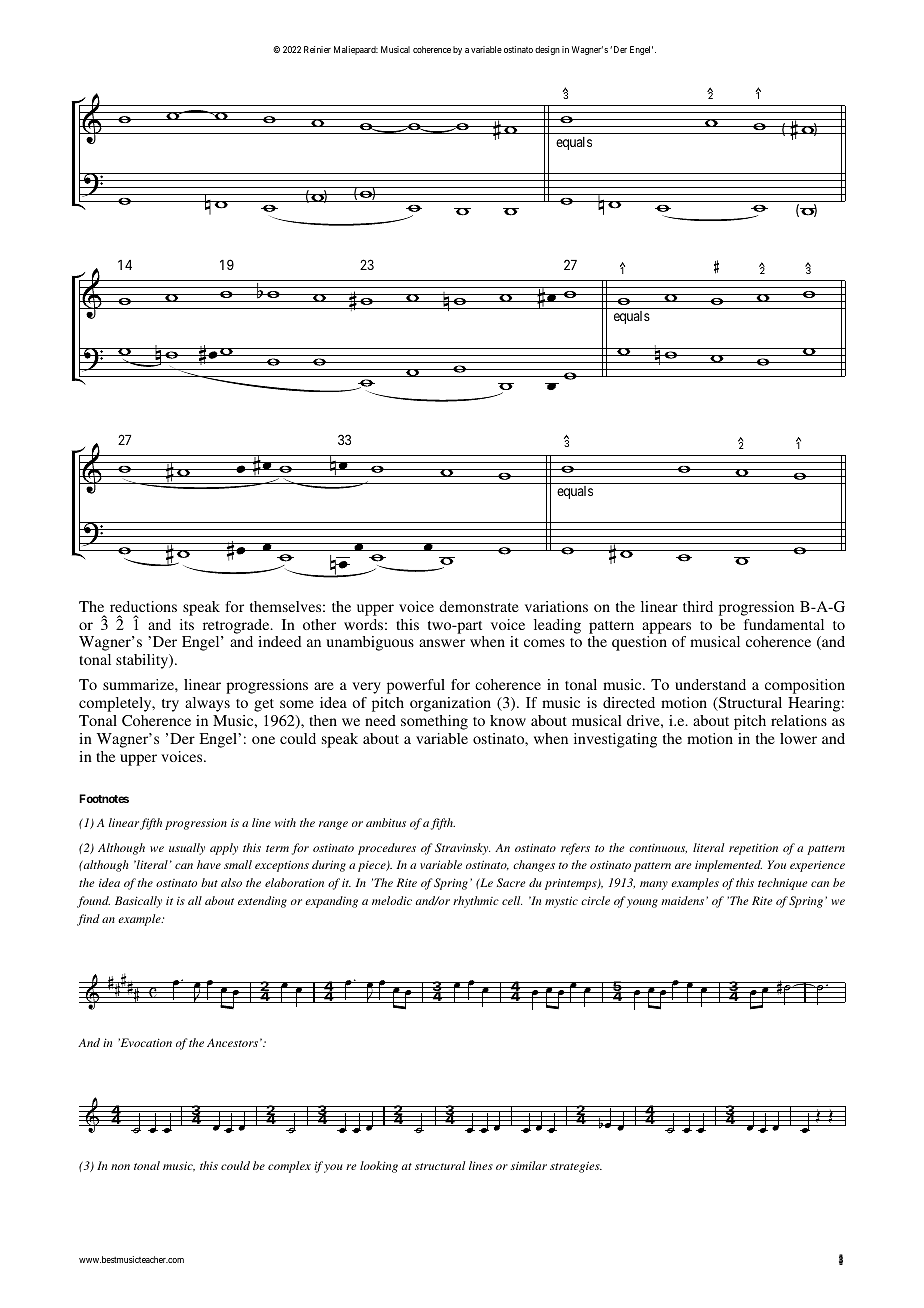 This screenshot has width=924, height=1308. Describe the element at coordinates (462, 849) in the screenshot. I see `Stravinsky` at that location.
